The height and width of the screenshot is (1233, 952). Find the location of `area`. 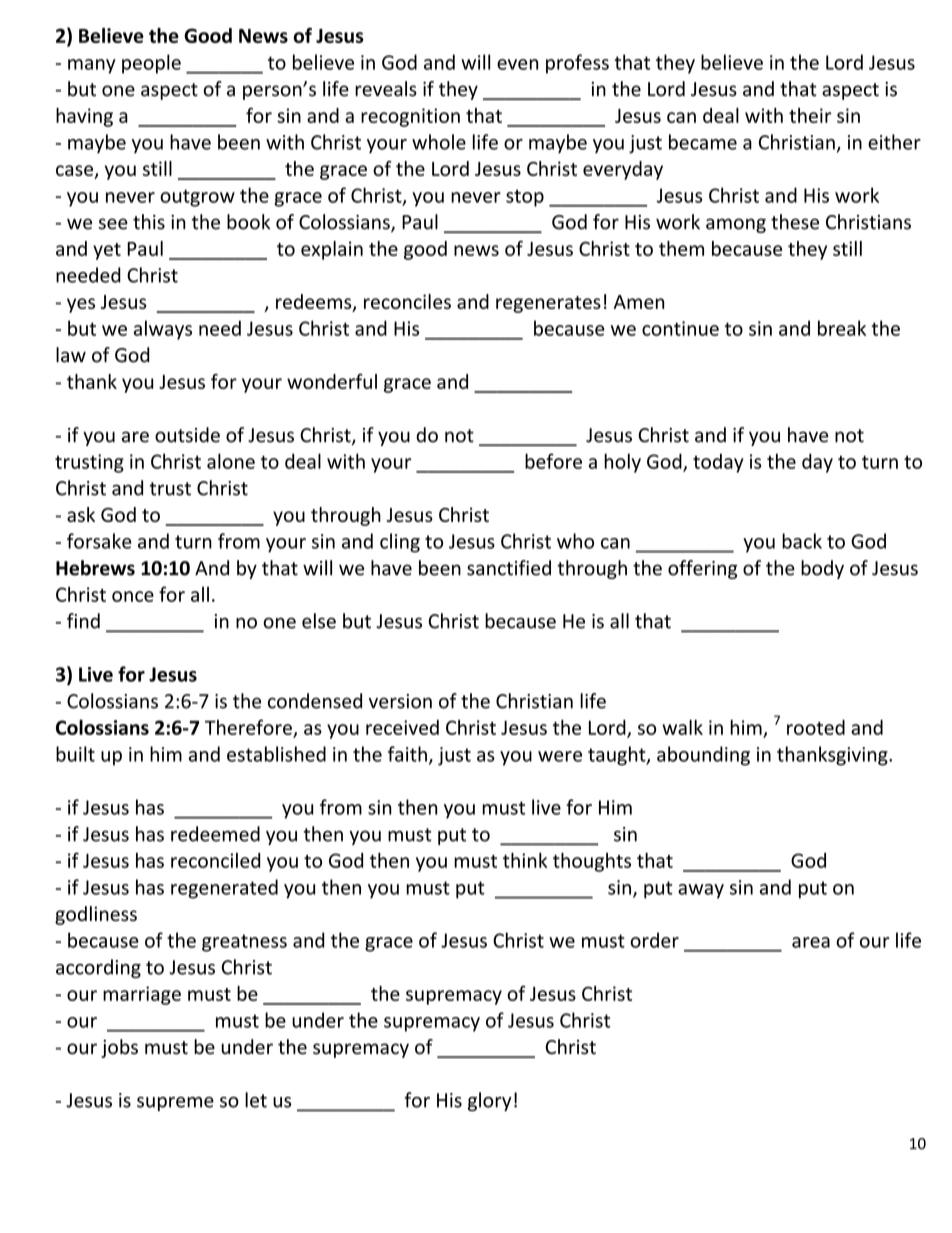

area is located at coordinates (811, 942).
